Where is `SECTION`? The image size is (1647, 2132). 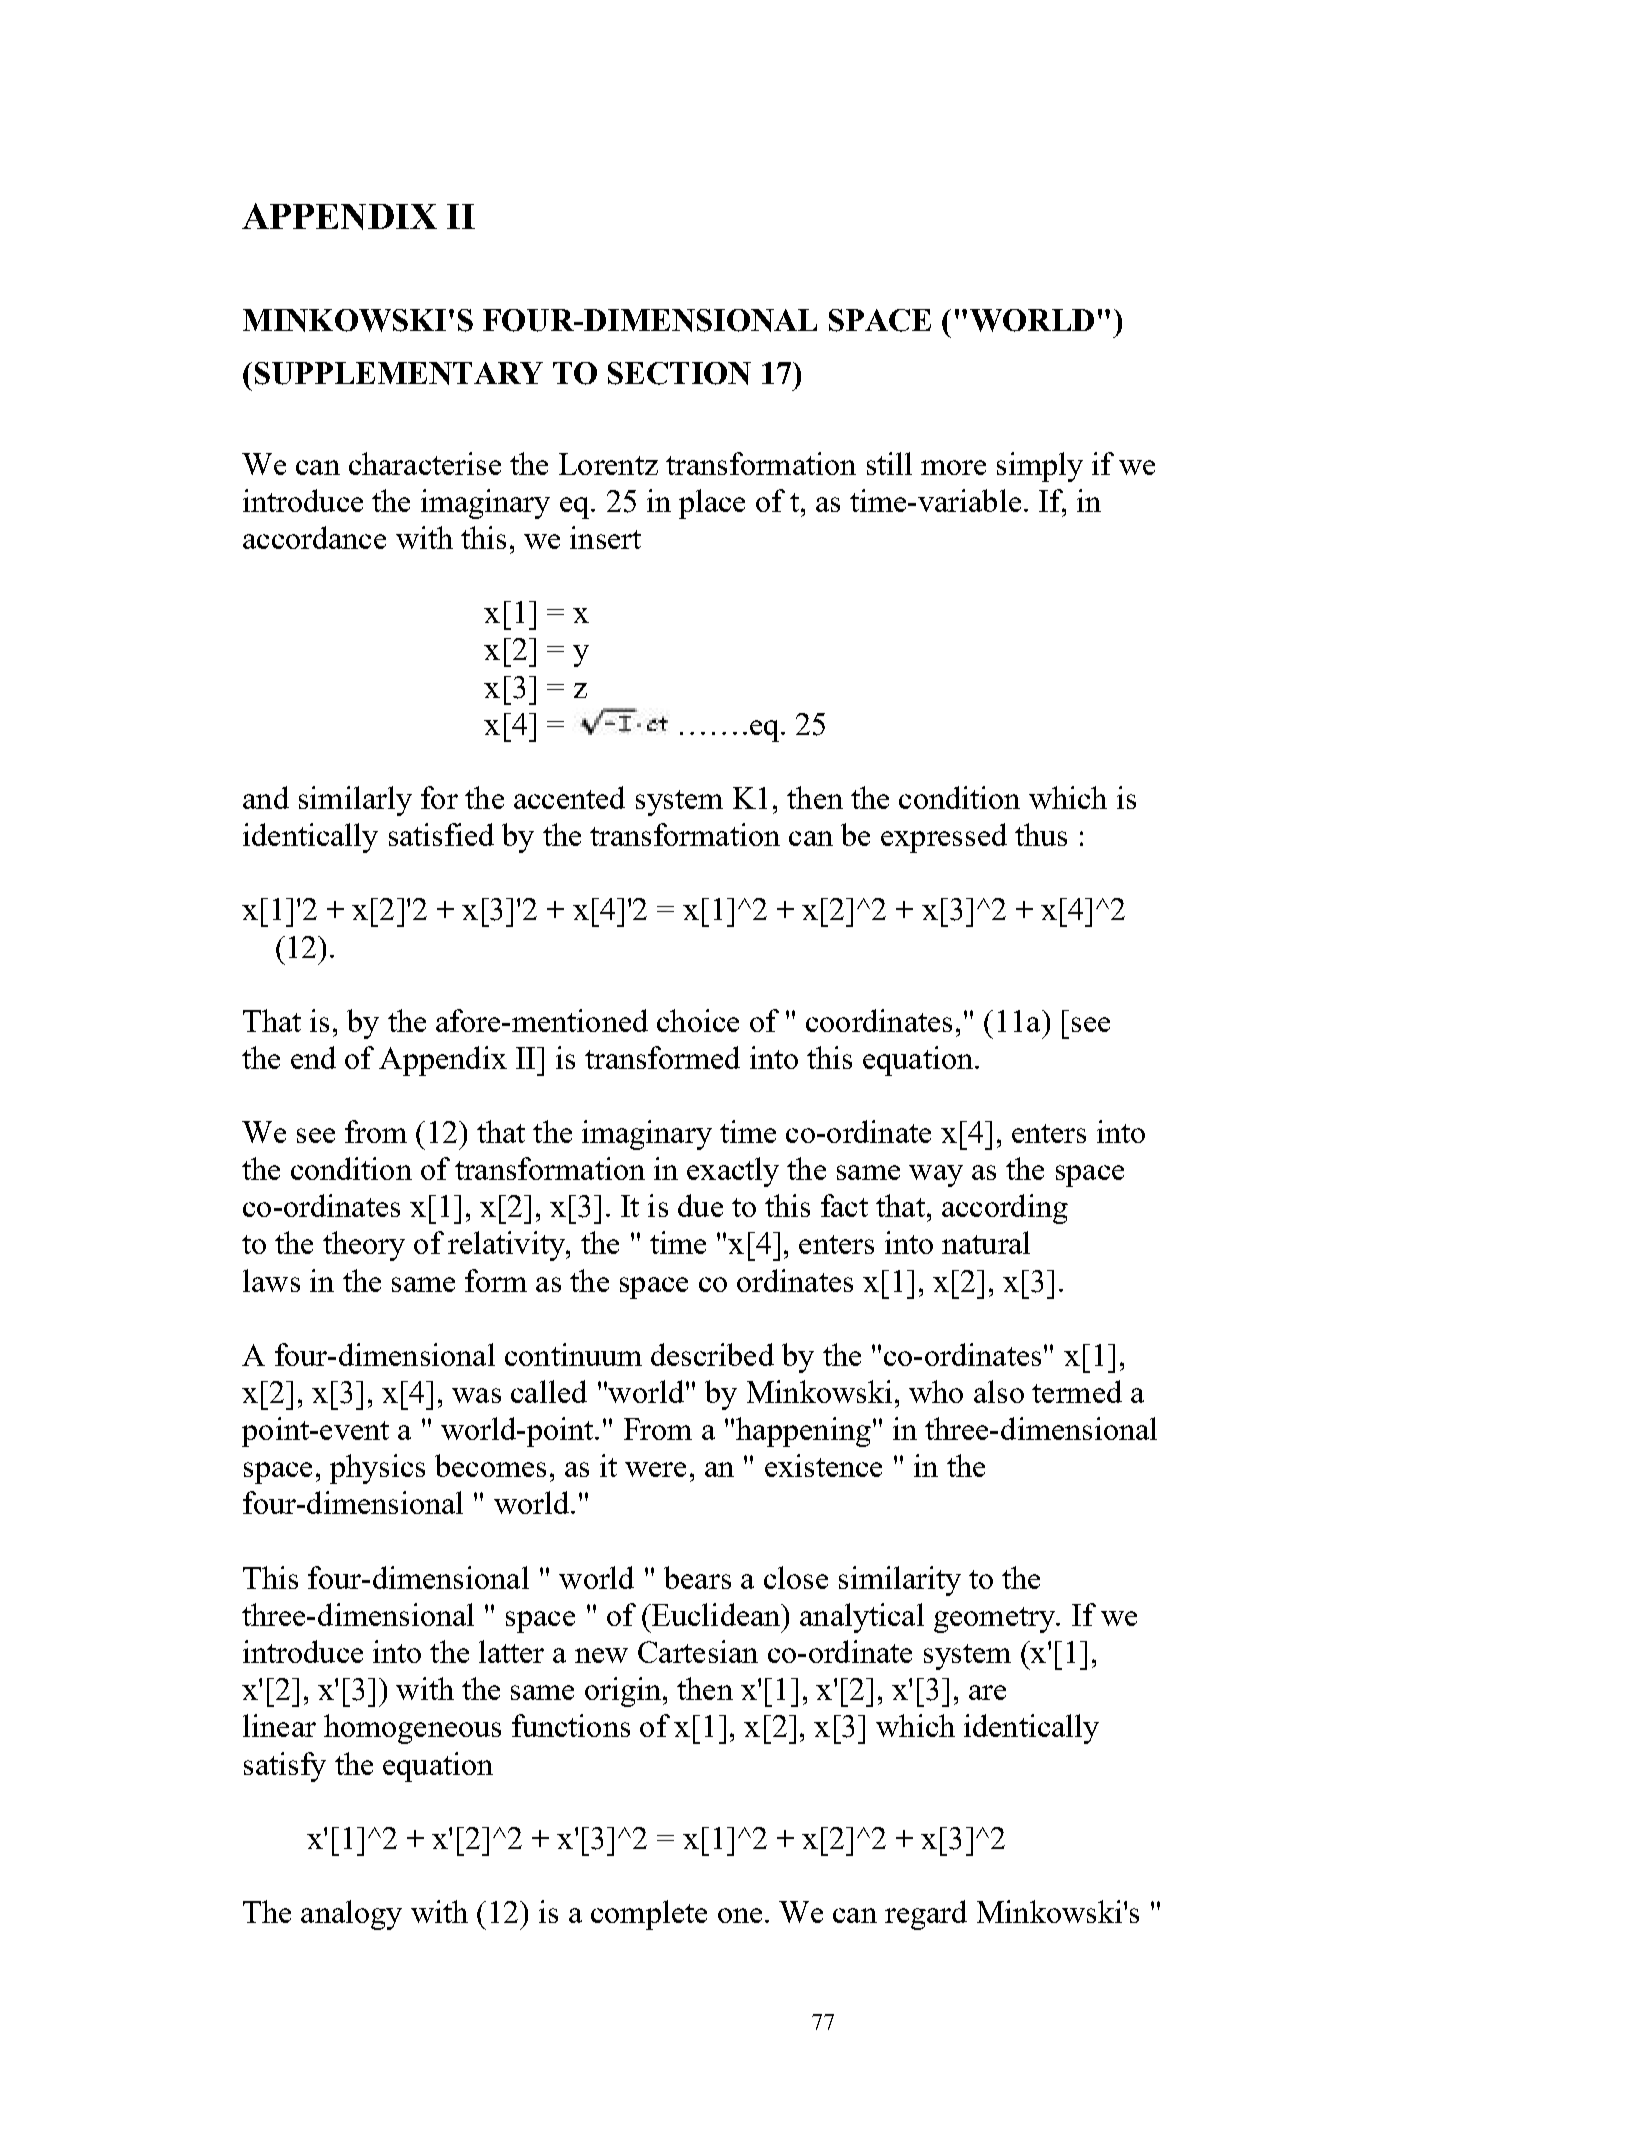 SECTION is located at coordinates (679, 373).
